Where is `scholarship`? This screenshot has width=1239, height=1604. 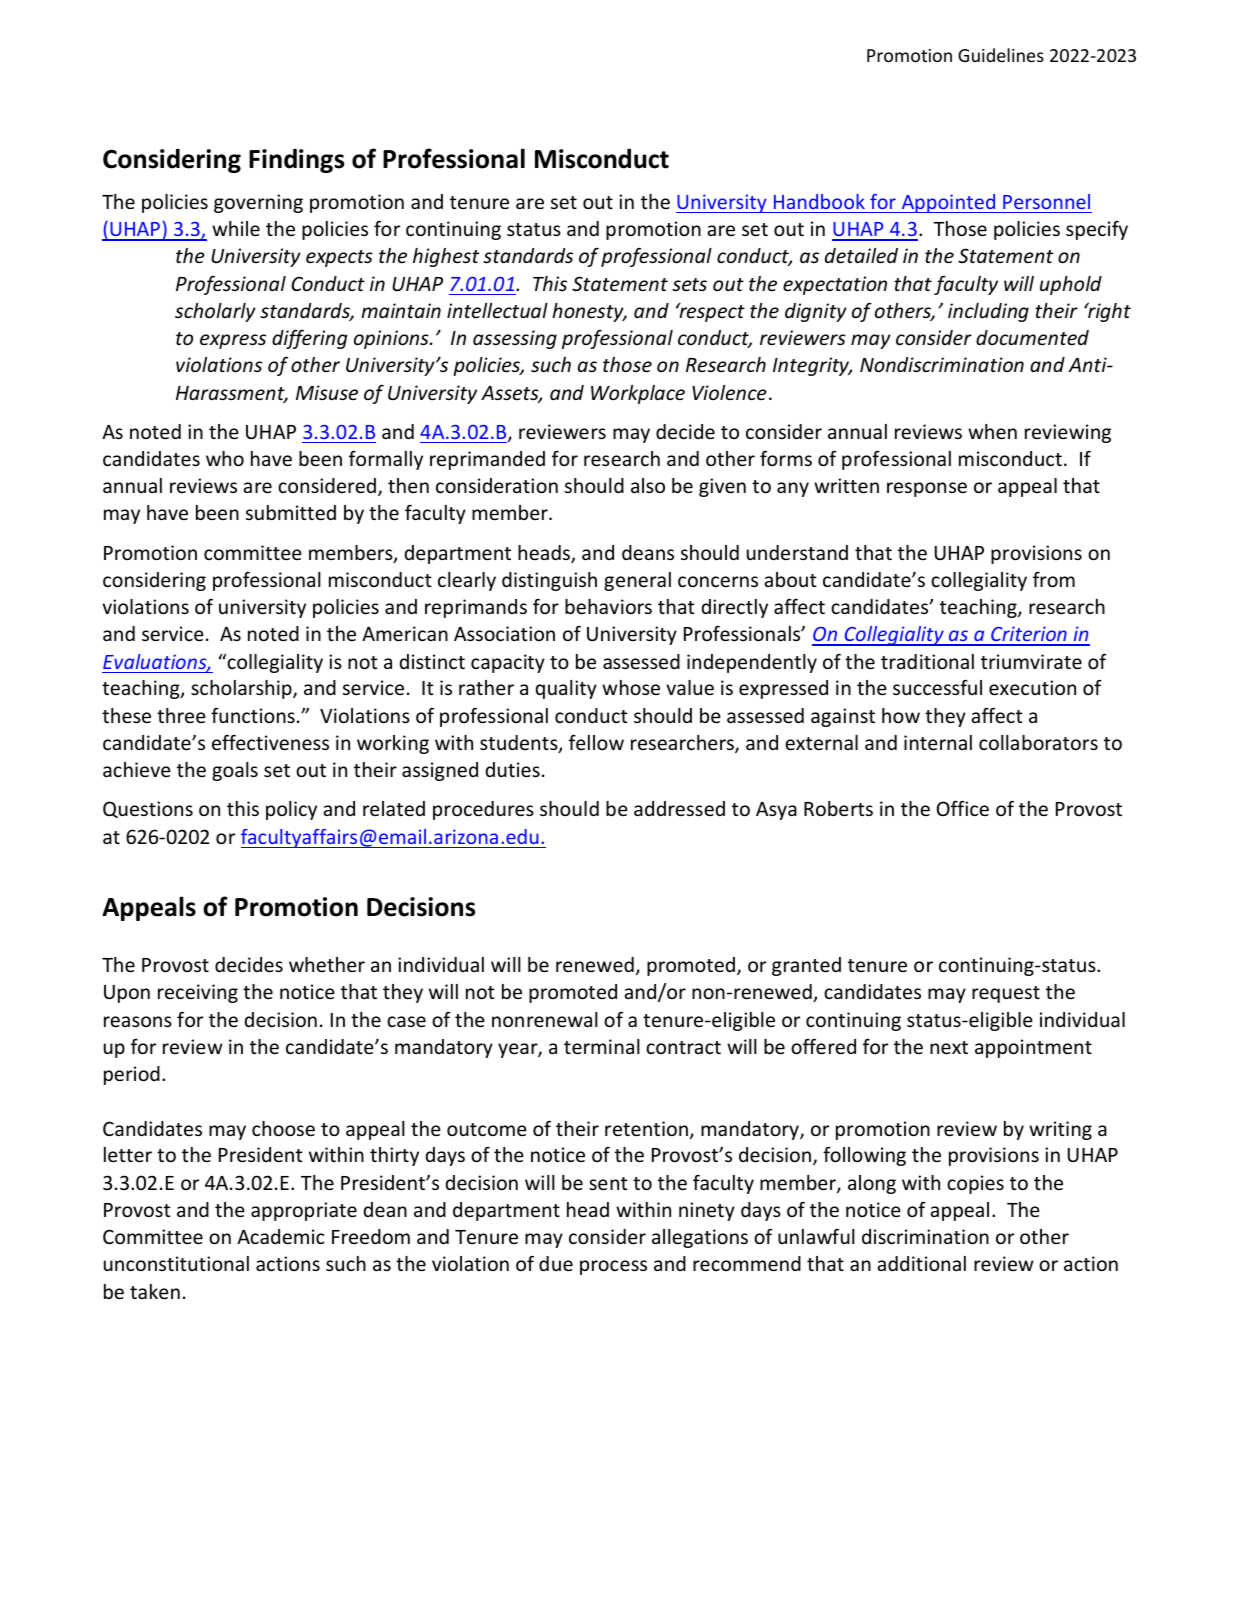
scholarship is located at coordinates (242, 689).
